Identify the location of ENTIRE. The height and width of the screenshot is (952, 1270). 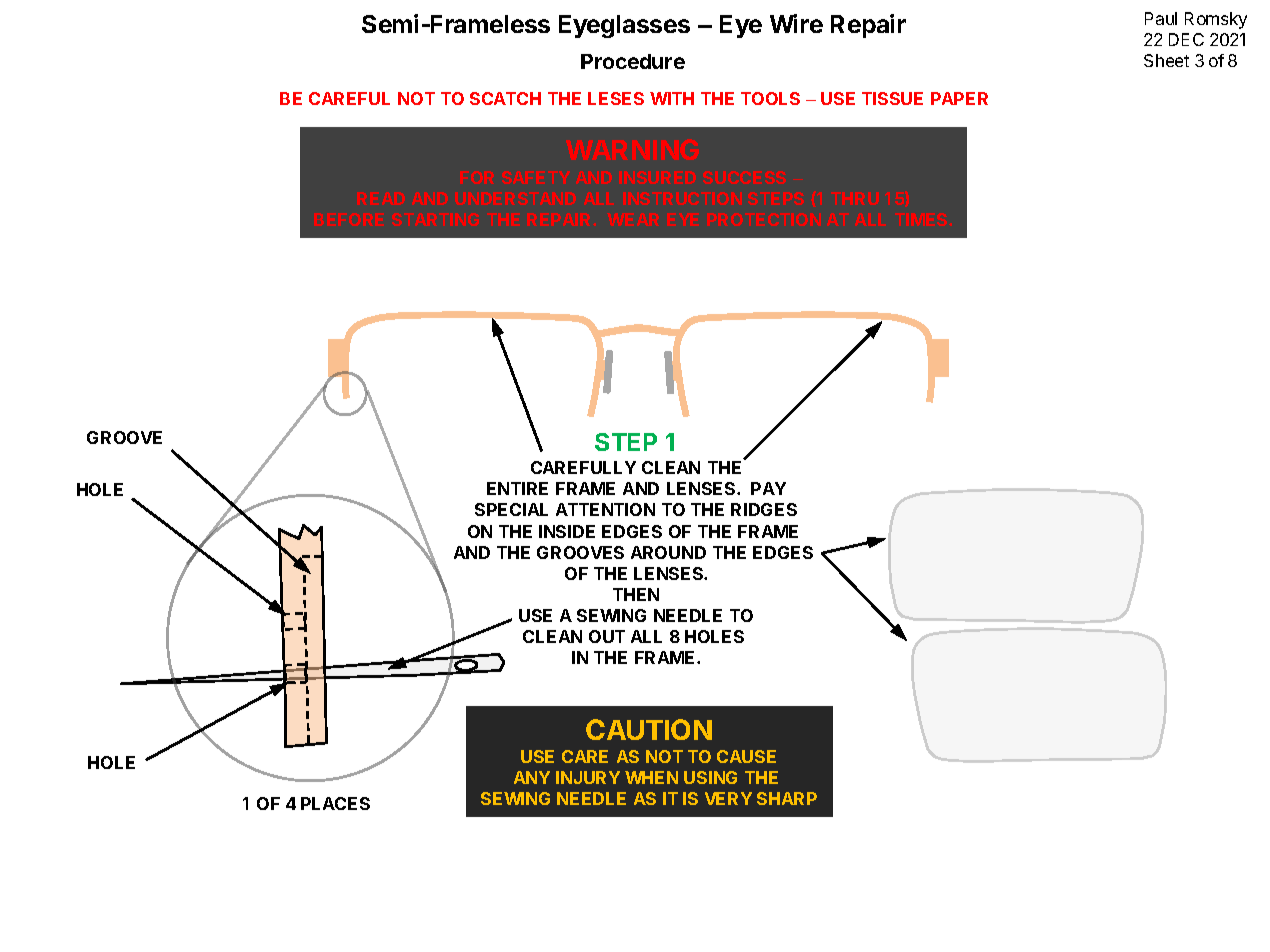
(517, 488).
